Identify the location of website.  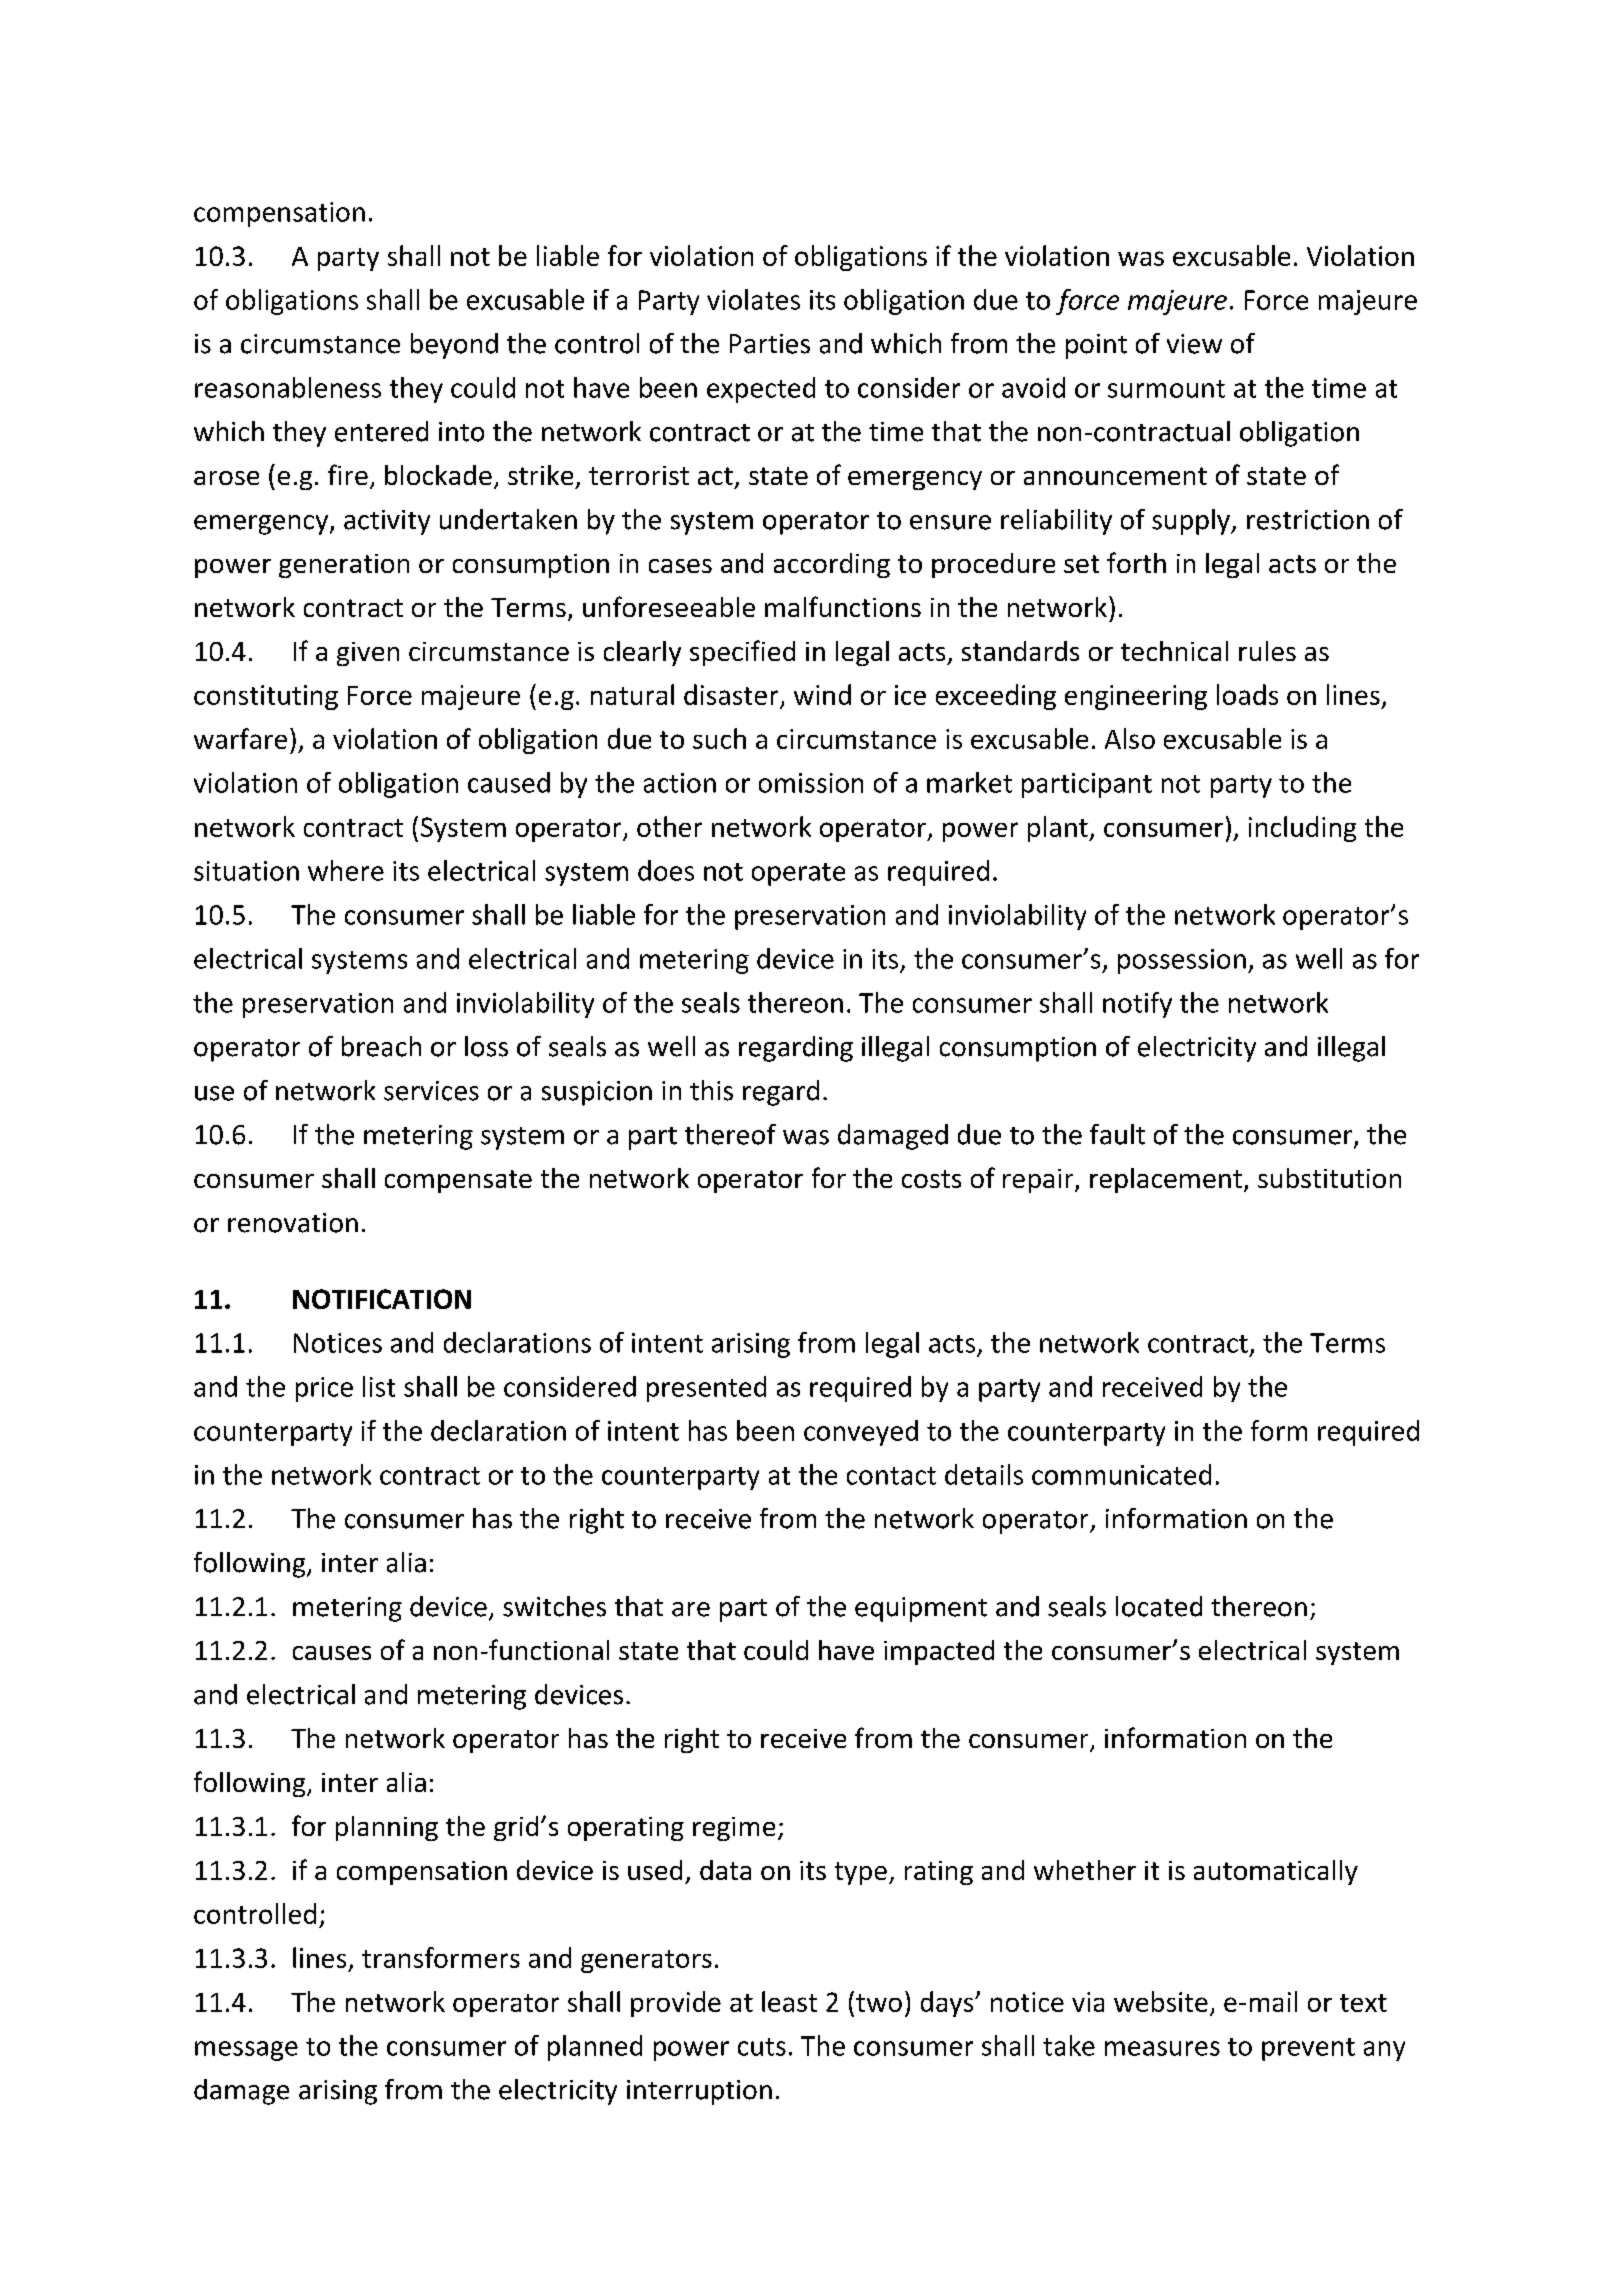
(1161, 2001).
